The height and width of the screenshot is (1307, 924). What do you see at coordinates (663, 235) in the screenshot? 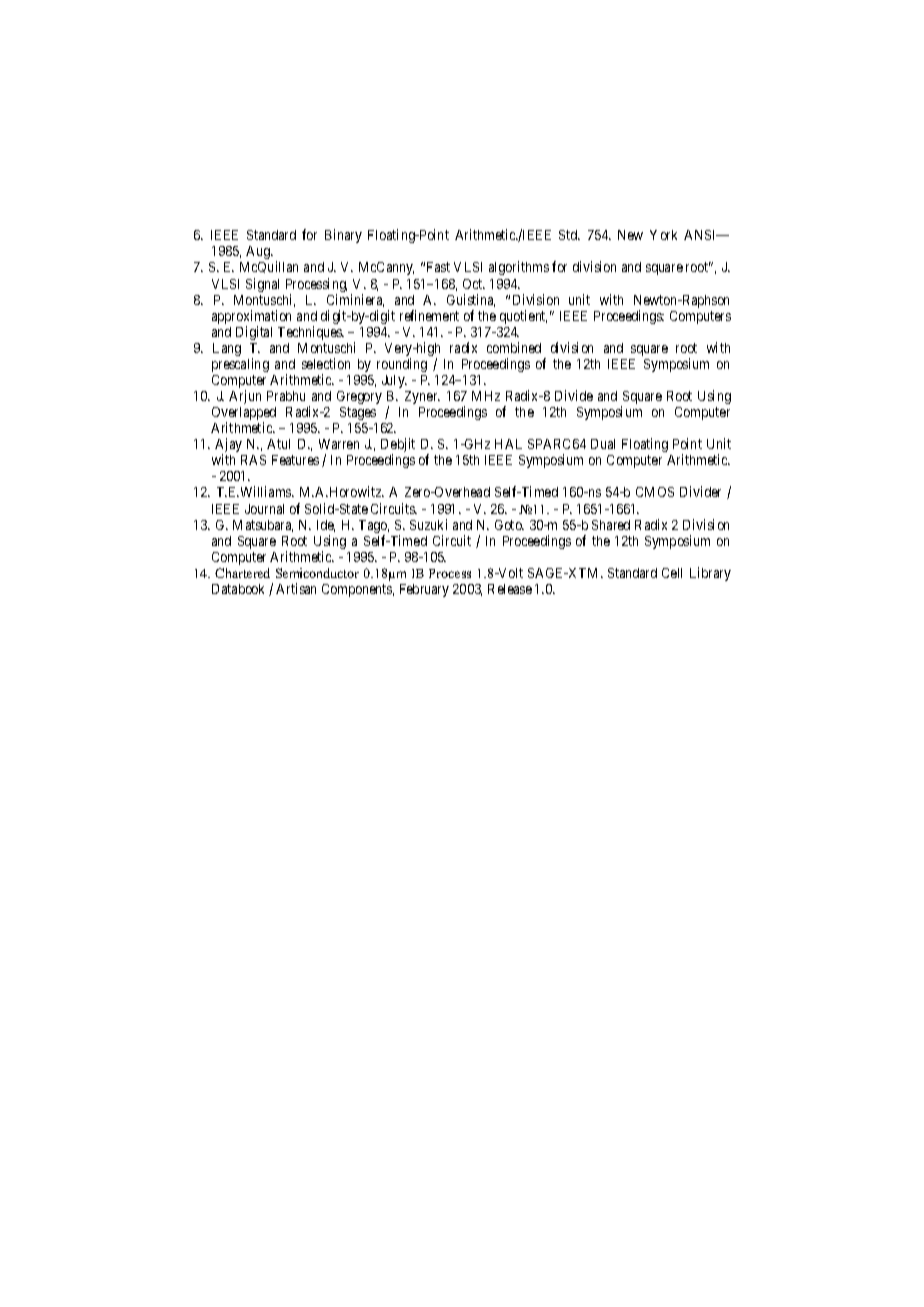
I see `York` at bounding box center [663, 235].
